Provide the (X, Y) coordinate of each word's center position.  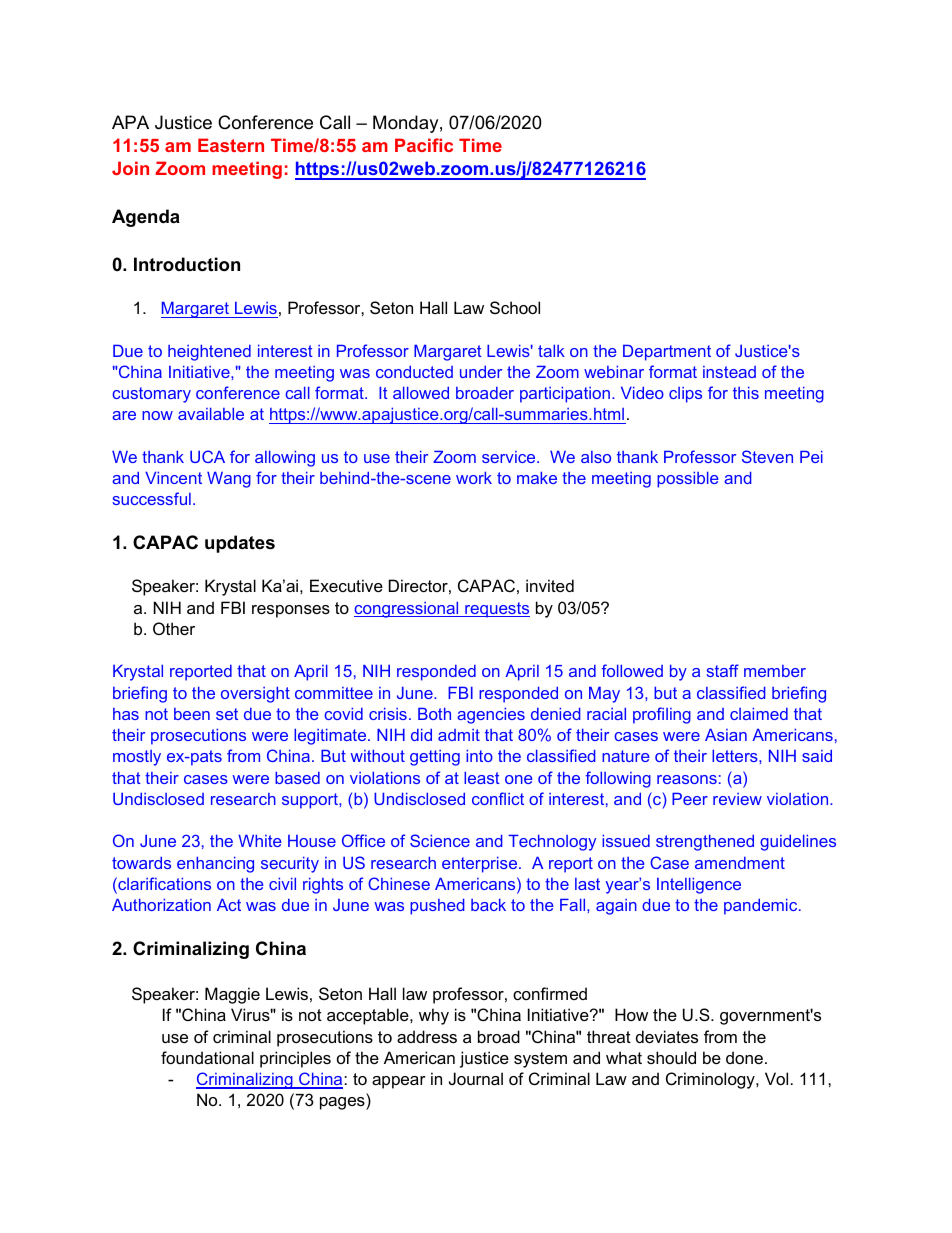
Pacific (424, 145)
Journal (476, 1078)
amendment (740, 863)
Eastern (231, 145)
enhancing (215, 865)
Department (667, 353)
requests (496, 610)
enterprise (481, 865)
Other (174, 628)
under (481, 372)
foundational (207, 1057)
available (211, 414)
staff (723, 670)
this (746, 393)
